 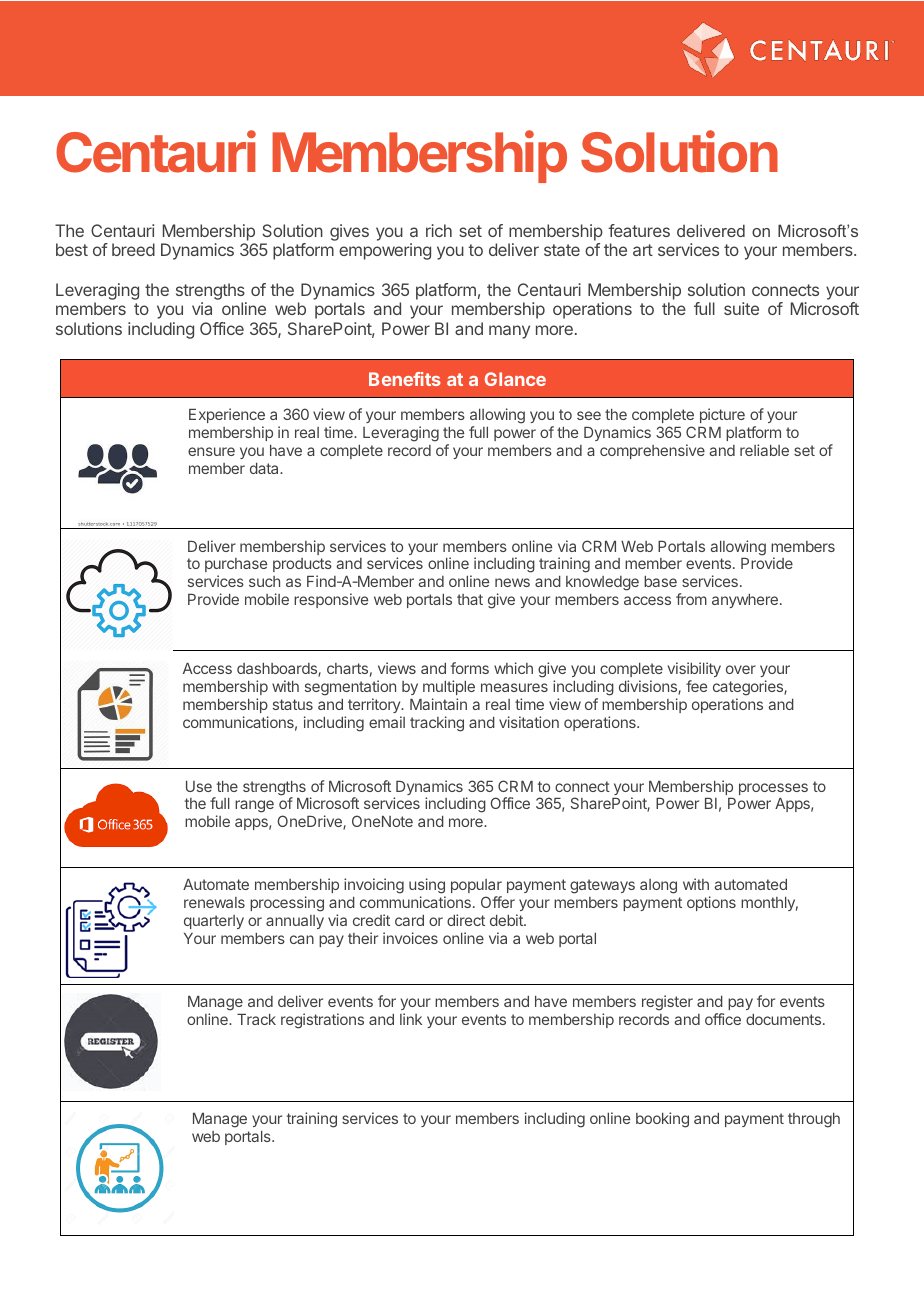 What do you see at coordinates (662, 1120) in the page?
I see `booking` at bounding box center [662, 1120].
